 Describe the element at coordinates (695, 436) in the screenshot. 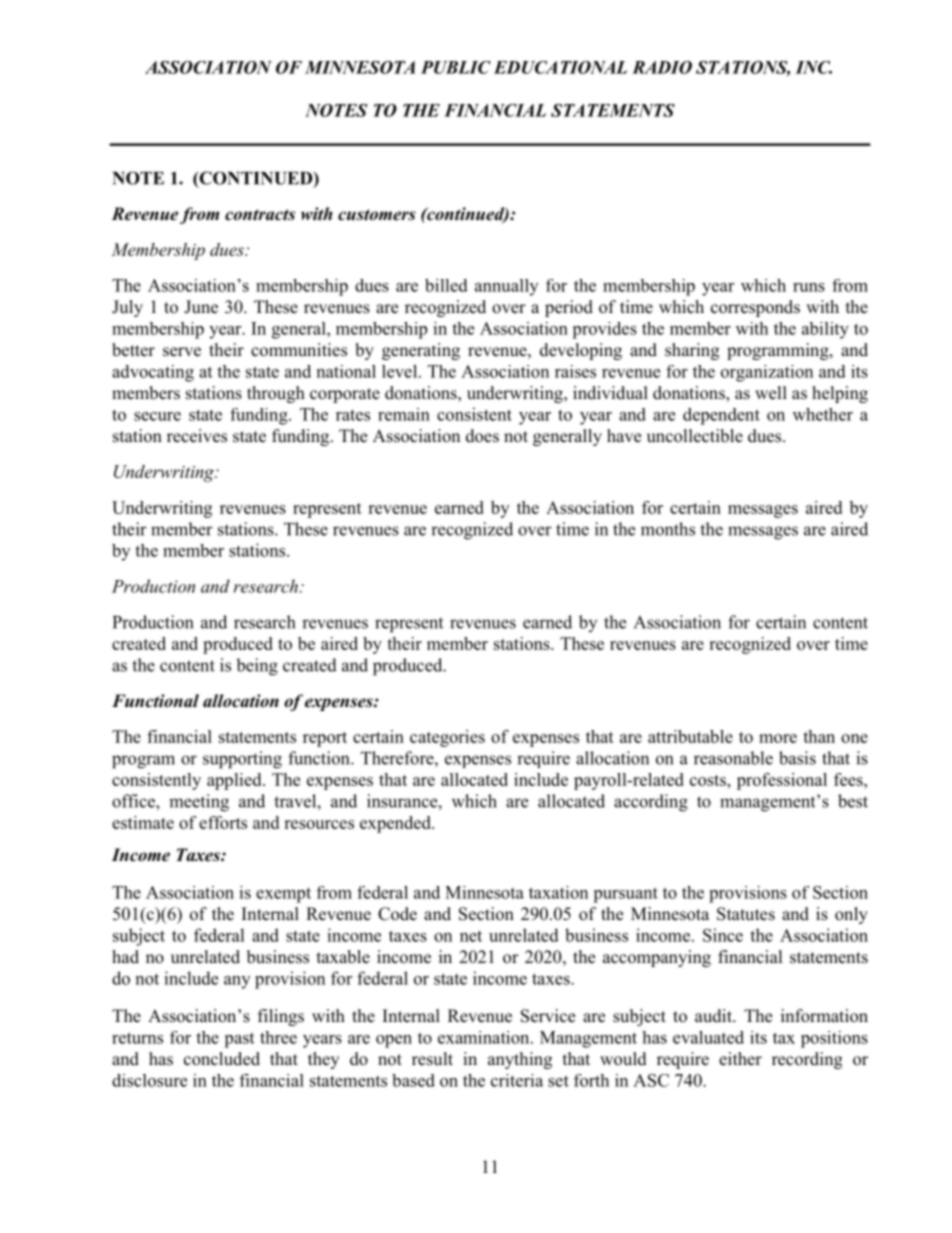

I see `uncollectible` at that location.
